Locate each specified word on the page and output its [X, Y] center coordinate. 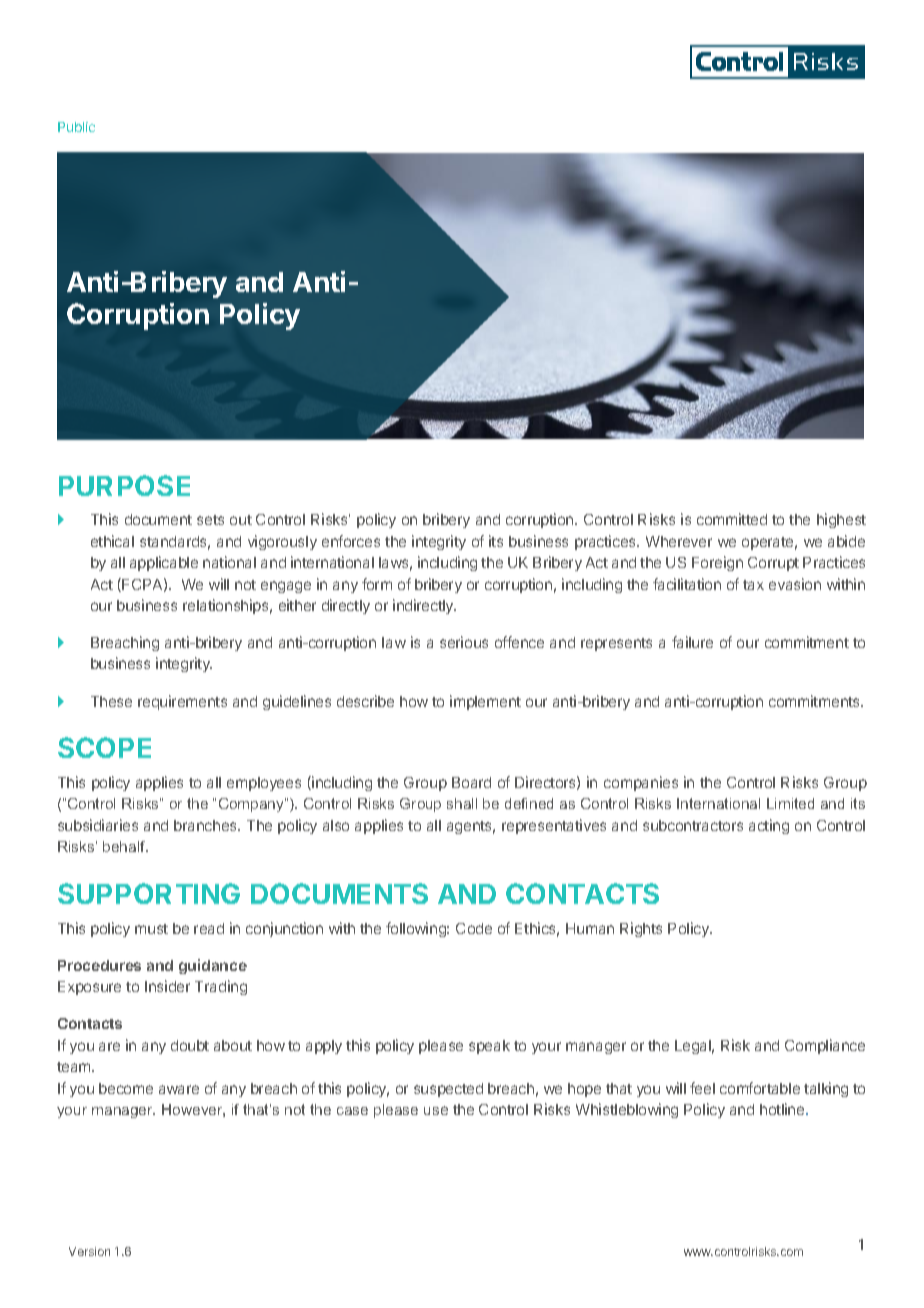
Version [89, 1251]
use [436, 1110]
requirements [182, 702]
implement [485, 702]
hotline [783, 1109]
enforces [351, 541]
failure [692, 642]
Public [76, 127]
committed [732, 519]
